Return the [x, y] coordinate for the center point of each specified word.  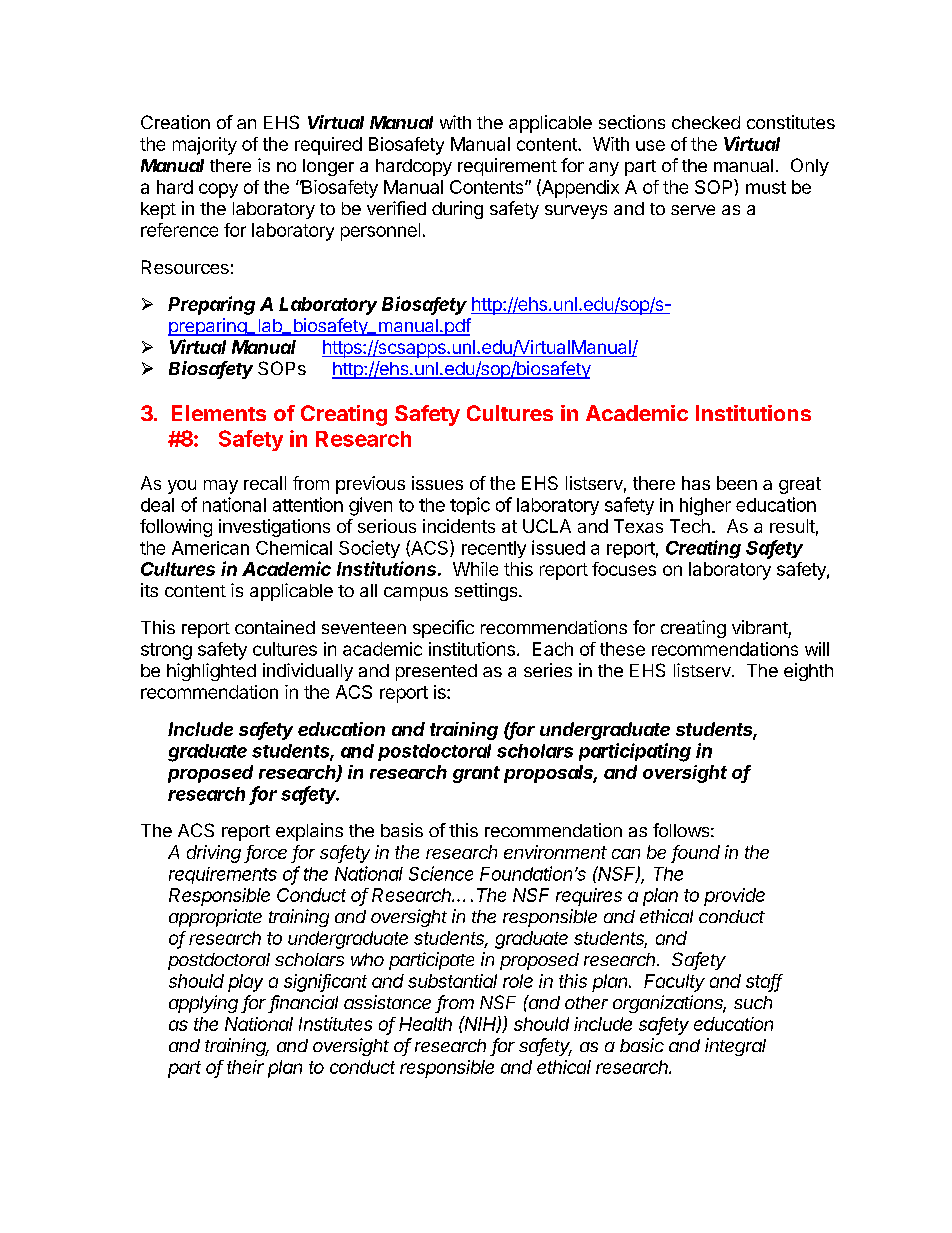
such [753, 1002]
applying [203, 1004]
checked [706, 122]
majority [205, 146]
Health [425, 1024]
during [457, 210]
